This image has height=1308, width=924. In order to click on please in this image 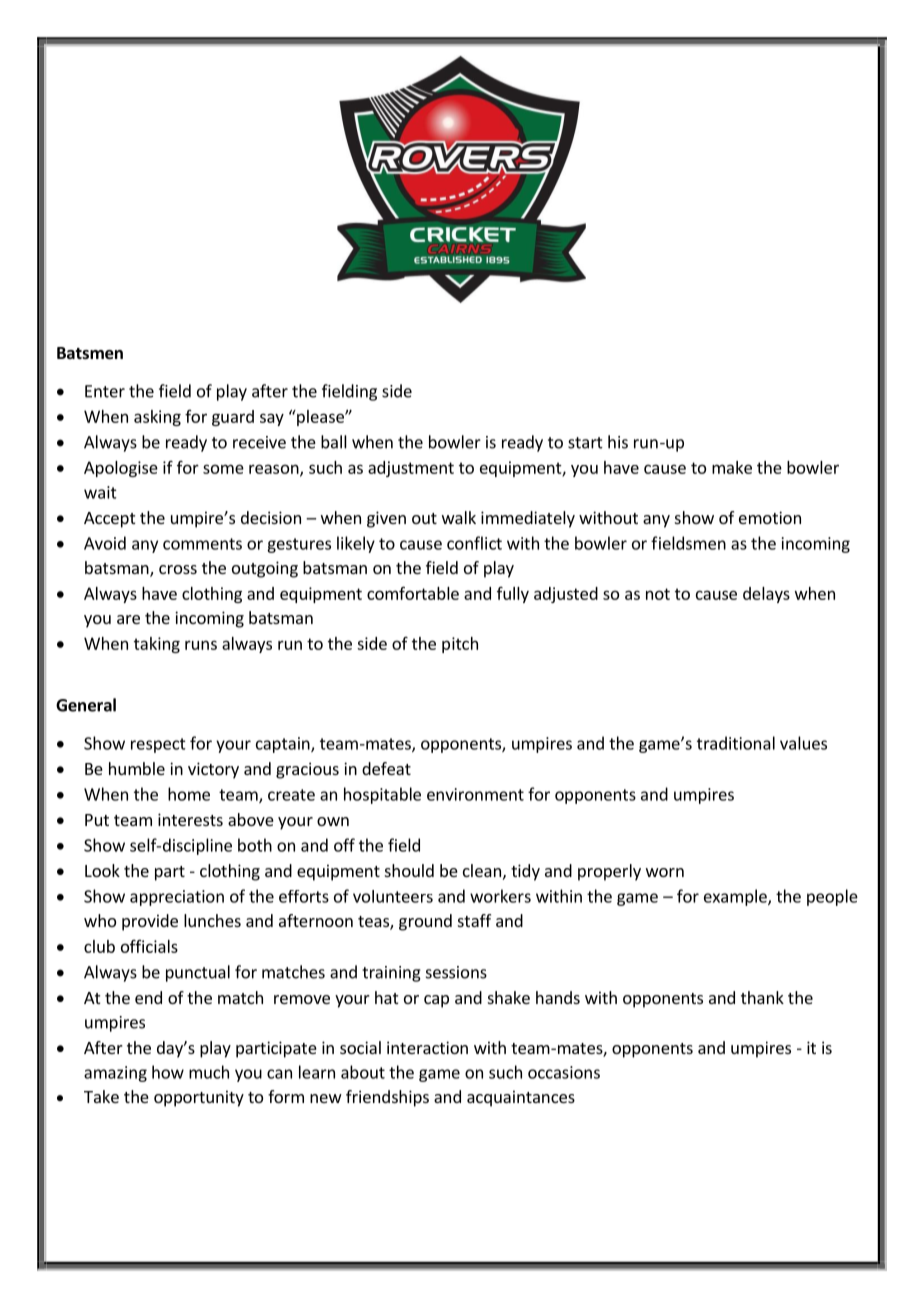, I will do `click(320, 418)`.
